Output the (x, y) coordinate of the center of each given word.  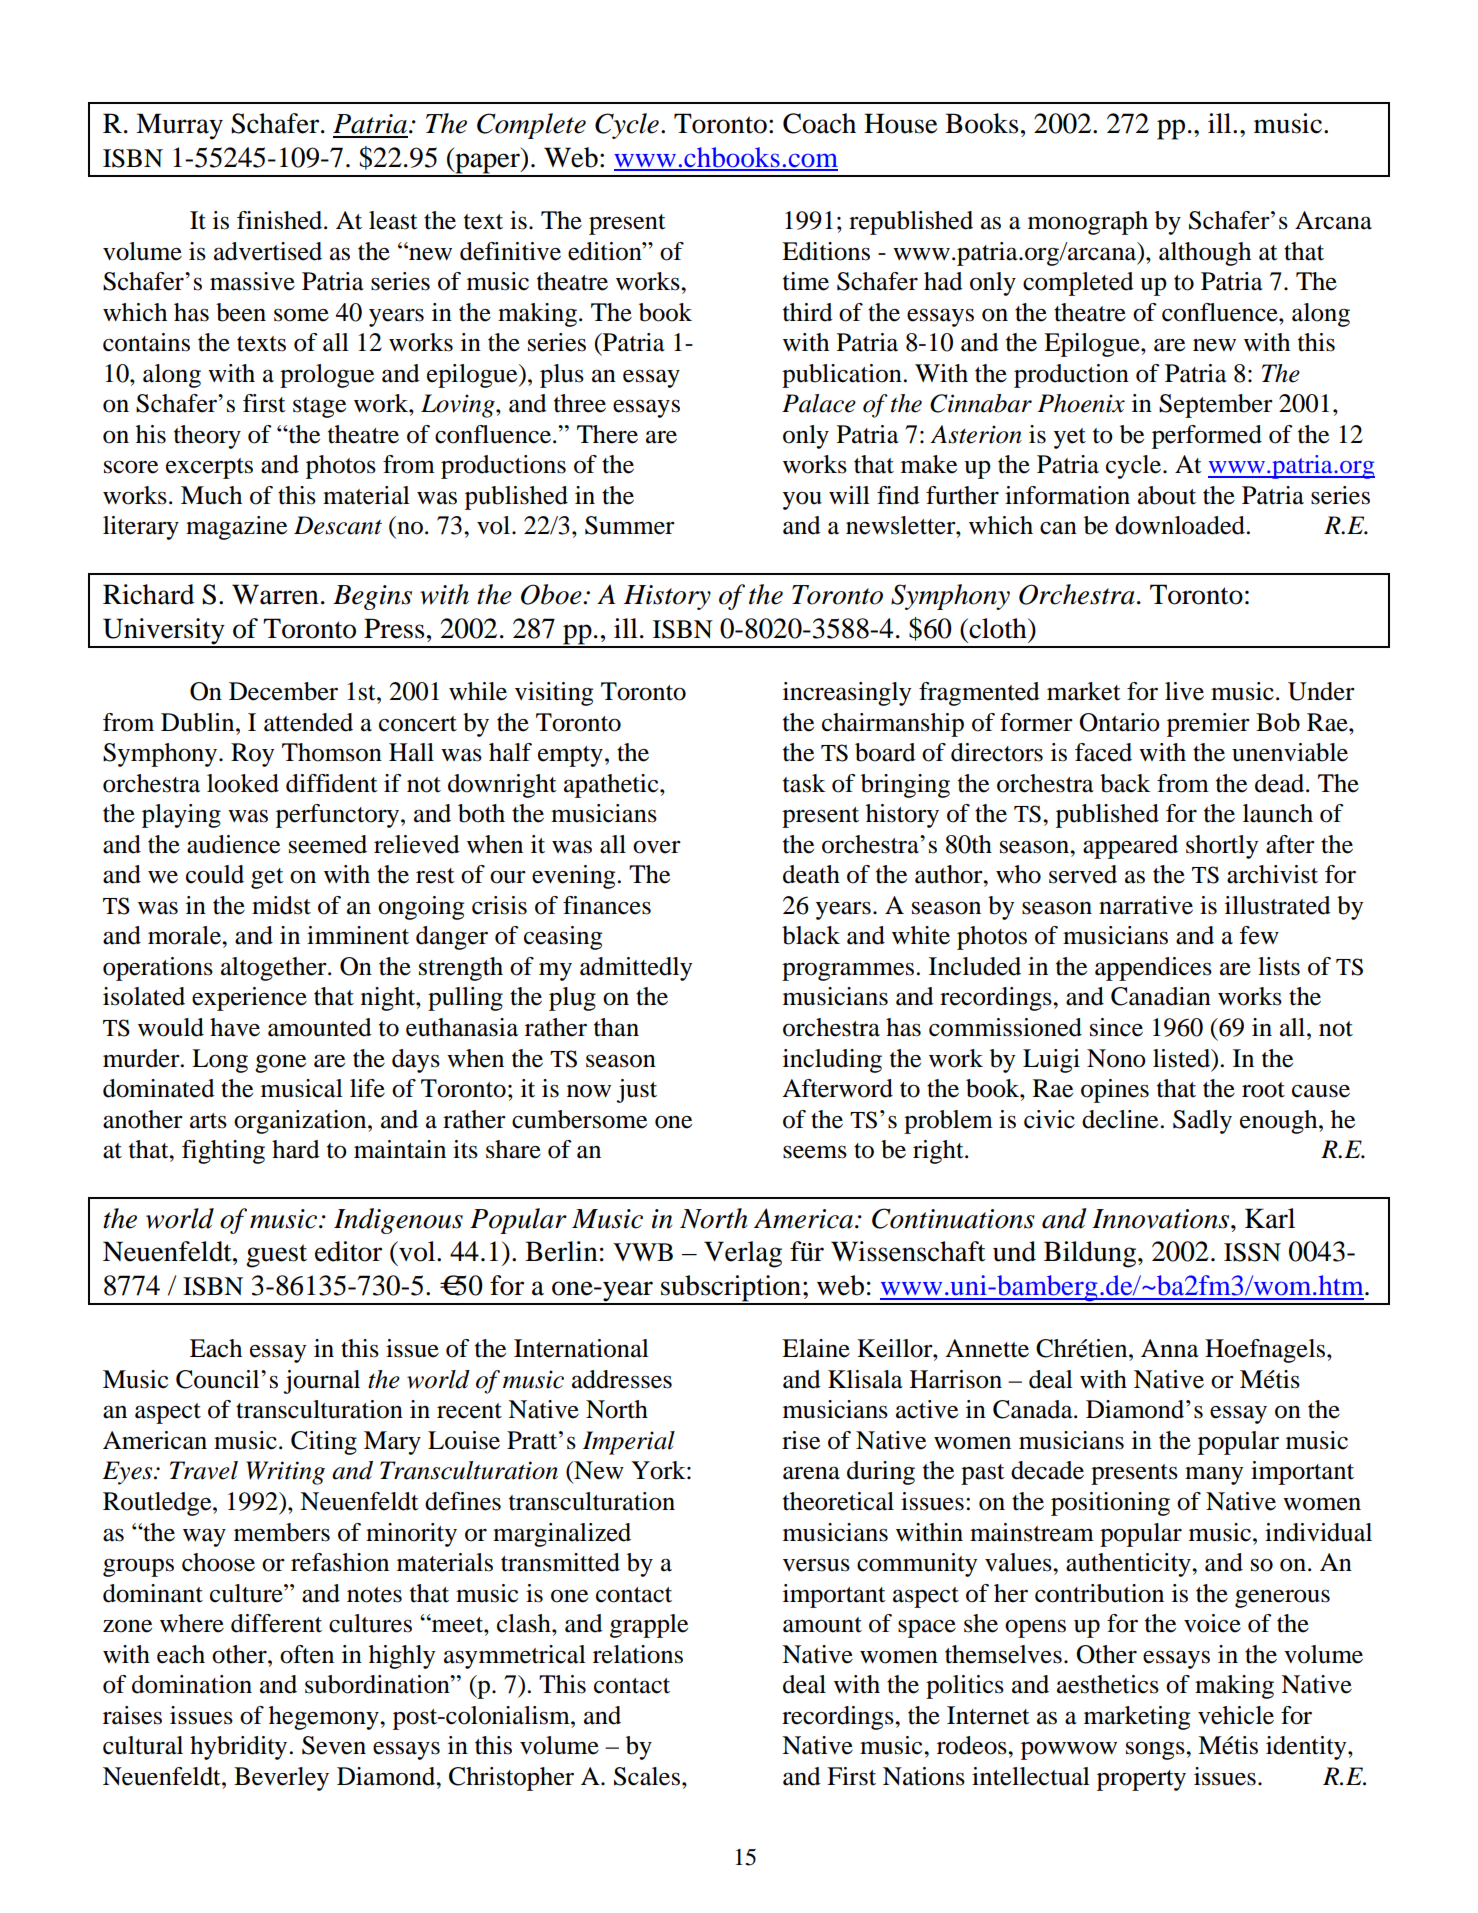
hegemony (325, 1718)
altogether (275, 969)
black (811, 935)
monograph (1088, 223)
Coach (819, 123)
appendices (1153, 969)
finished (281, 220)
